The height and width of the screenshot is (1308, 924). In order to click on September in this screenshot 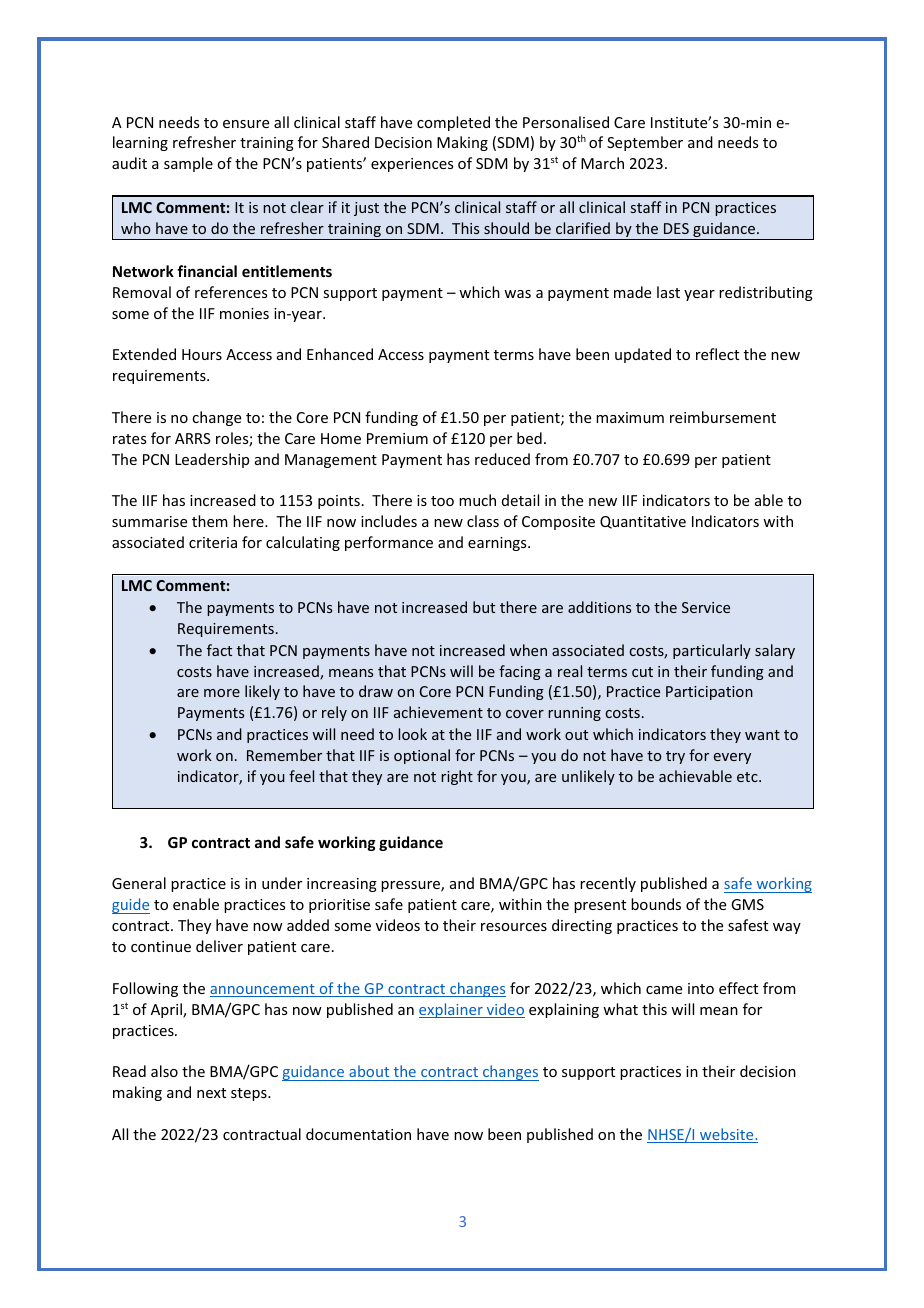, I will do `click(645, 143)`.
